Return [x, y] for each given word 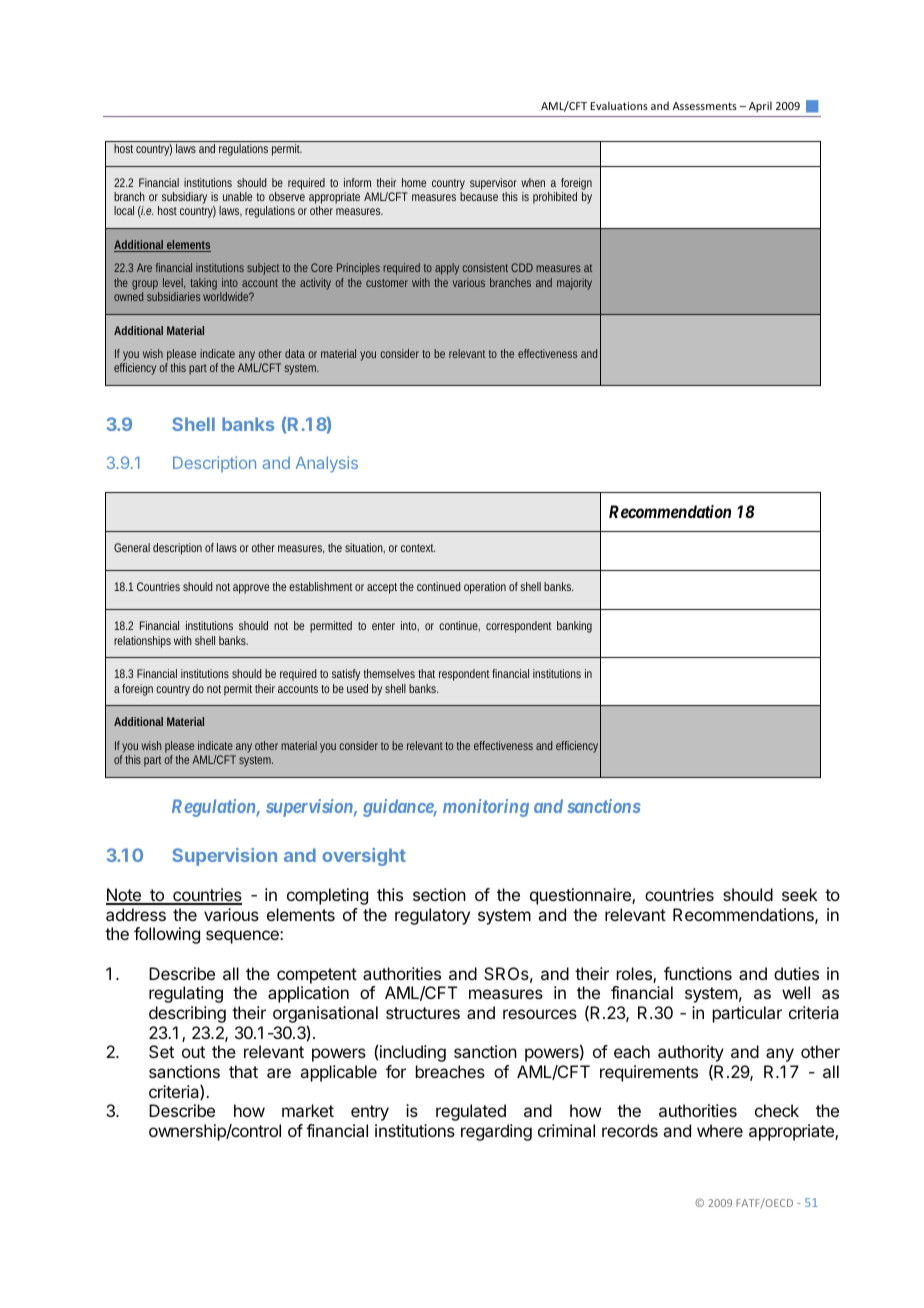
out [193, 1052]
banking [574, 627]
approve [251, 589]
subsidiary [184, 198]
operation [485, 588]
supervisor [493, 184]
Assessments [705, 106]
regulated [471, 1112]
